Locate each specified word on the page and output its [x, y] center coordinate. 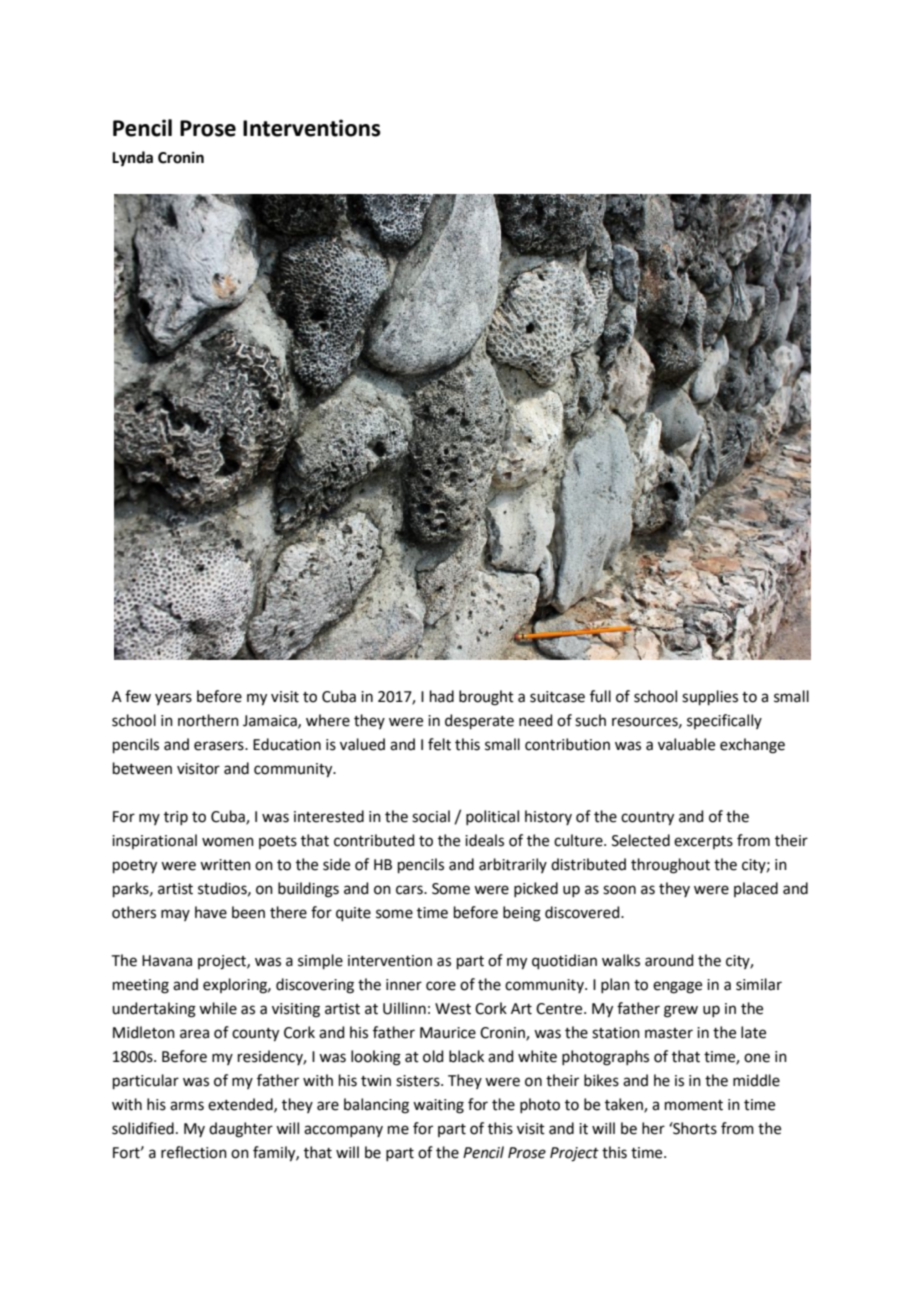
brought [486, 698]
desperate [479, 721]
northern [208, 720]
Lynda [132, 159]
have [211, 912]
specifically [724, 721]
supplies [710, 697]
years [173, 699]
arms [187, 1106]
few [138, 696]
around [669, 960]
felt [439, 744]
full [600, 696]
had [442, 696]
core [441, 986]
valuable [686, 744]
